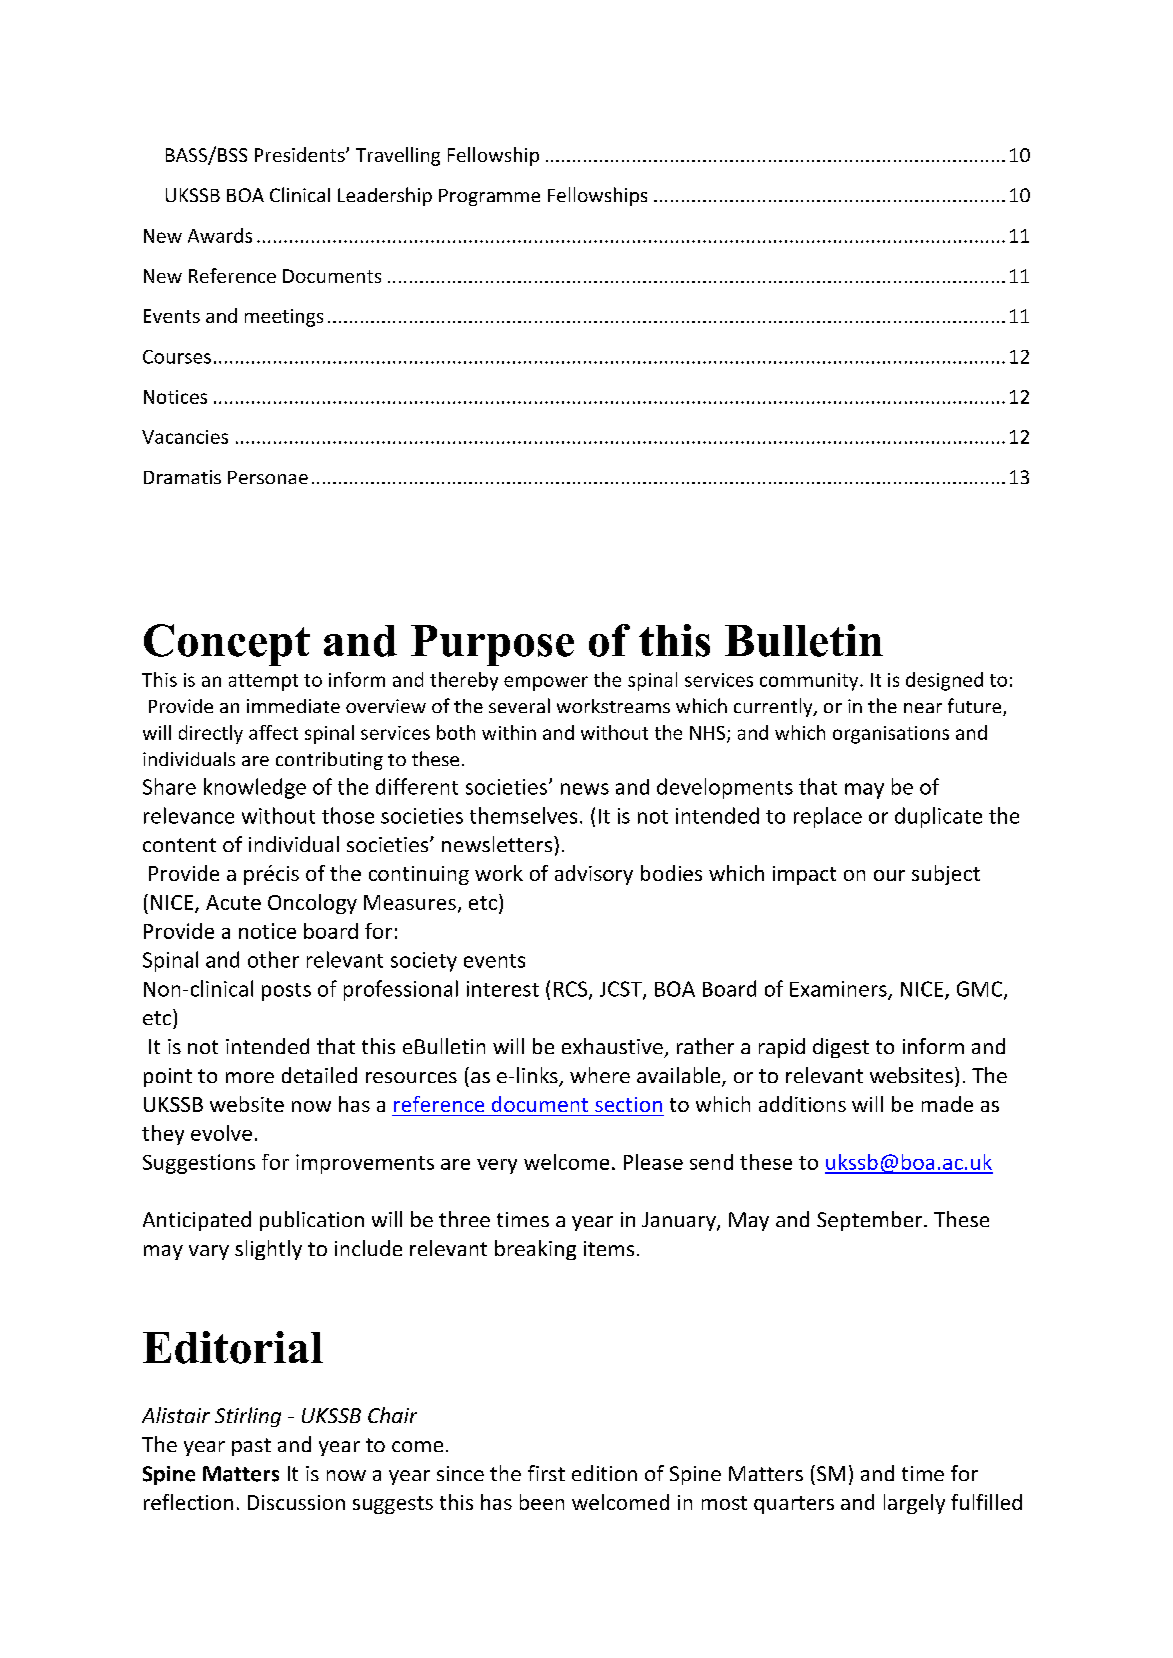 The height and width of the screenshot is (1658, 1173). I want to click on designed, so click(944, 681).
